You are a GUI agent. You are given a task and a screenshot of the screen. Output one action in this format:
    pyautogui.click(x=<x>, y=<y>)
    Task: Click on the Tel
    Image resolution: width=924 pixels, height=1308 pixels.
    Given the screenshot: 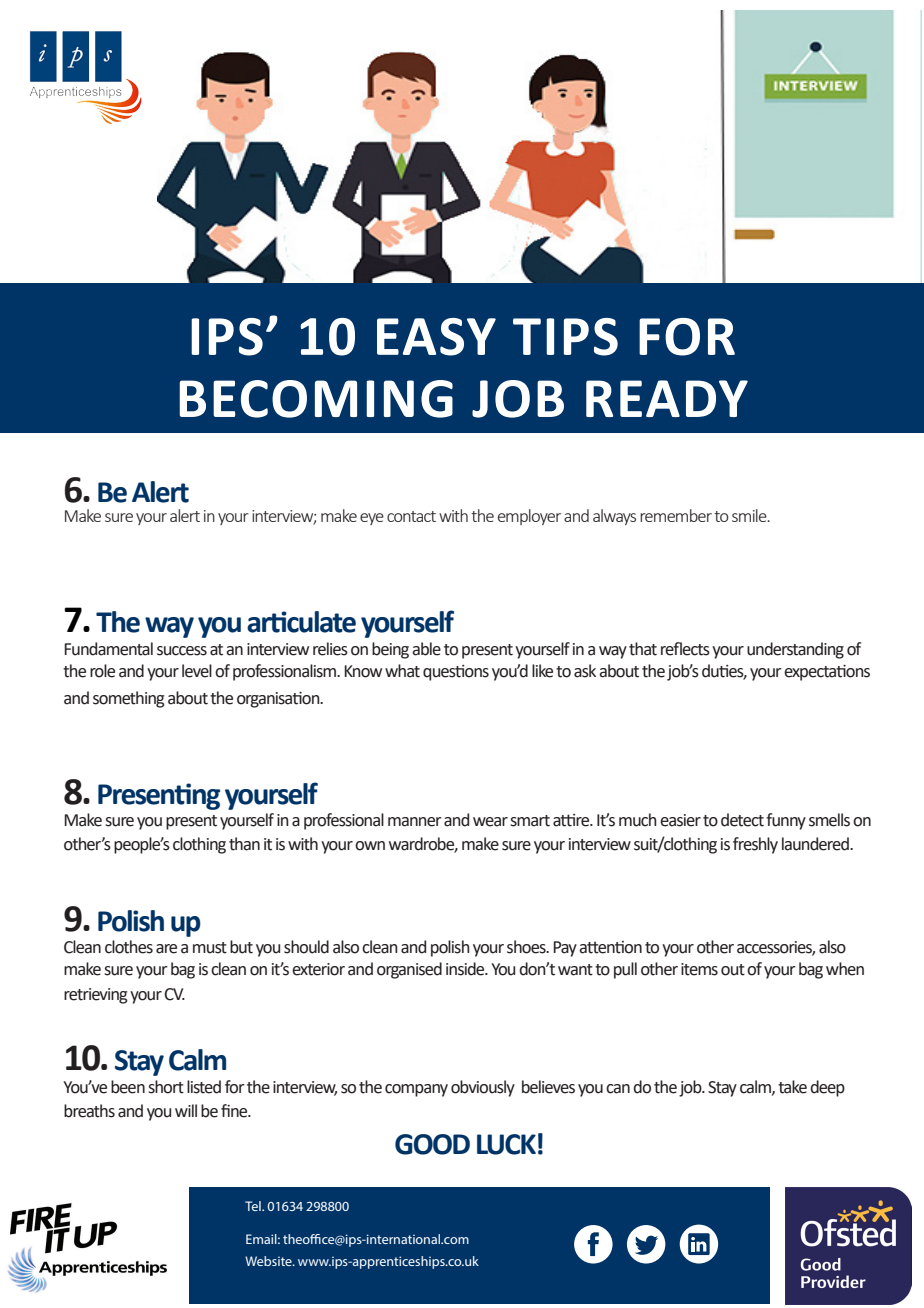 What is the action you would take?
    pyautogui.click(x=254, y=1206)
